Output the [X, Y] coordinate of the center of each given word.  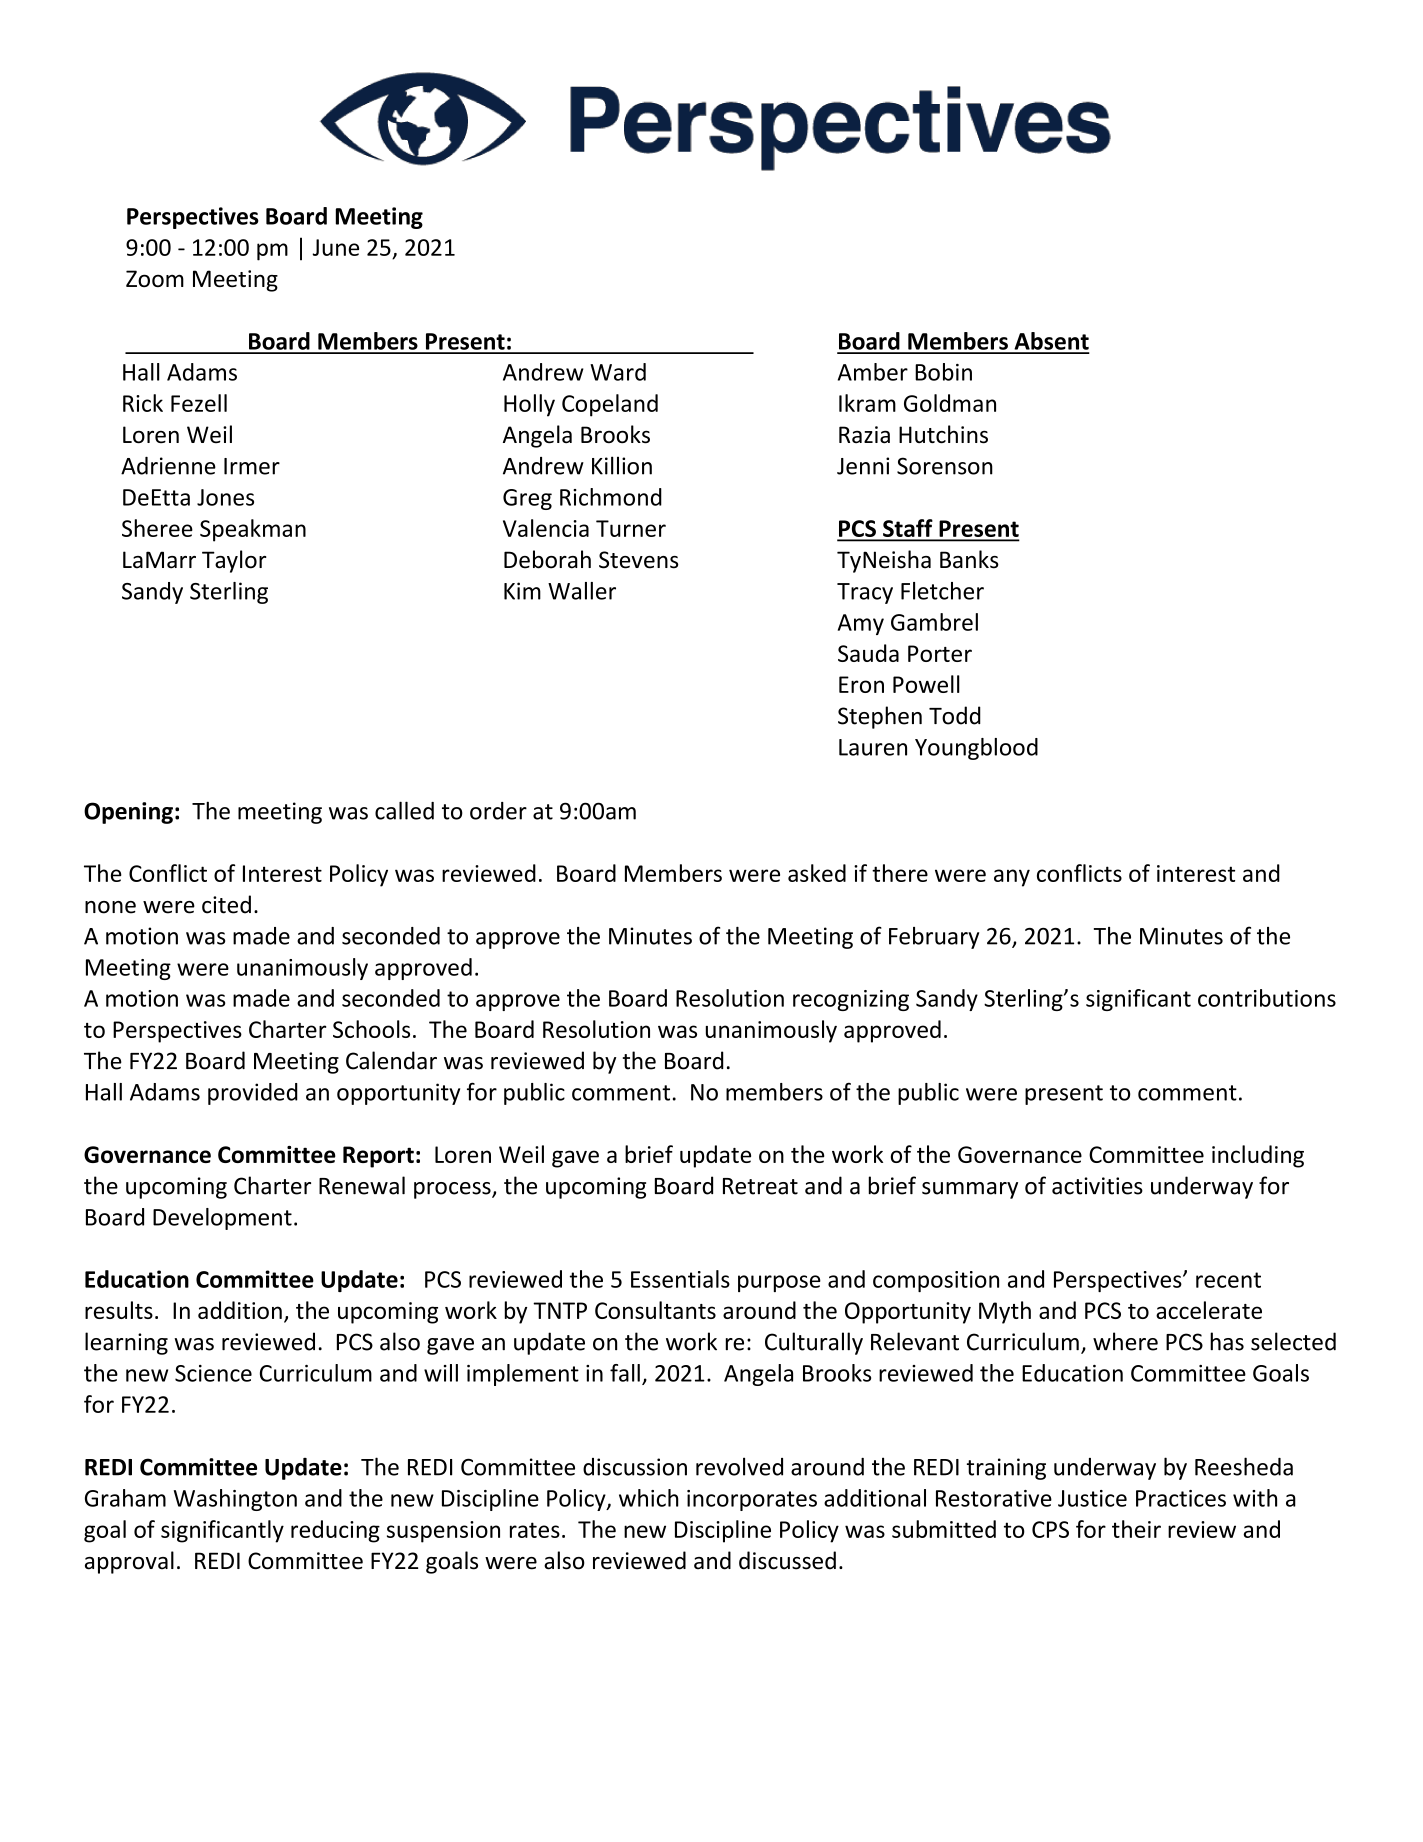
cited [226, 904]
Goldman [950, 403]
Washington [235, 1500]
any [1012, 878]
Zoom [155, 278]
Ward [618, 372]
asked [817, 873]
